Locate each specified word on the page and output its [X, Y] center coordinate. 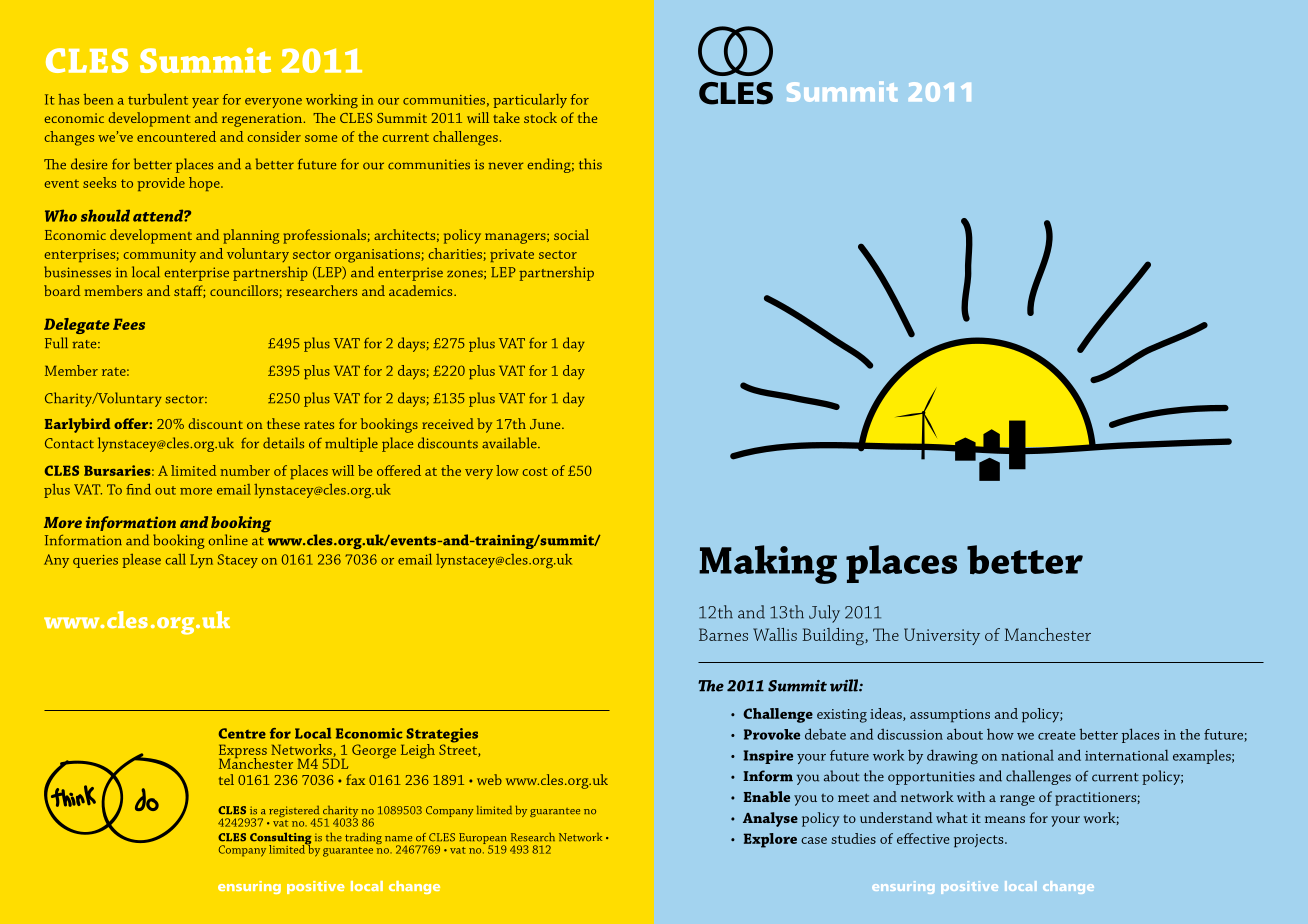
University [942, 636]
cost [535, 471]
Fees [129, 324]
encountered [176, 136]
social [571, 234]
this [590, 164]
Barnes [723, 634]
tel [226, 779]
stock [540, 117]
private [512, 255]
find [138, 489]
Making [768, 564]
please [141, 561]
